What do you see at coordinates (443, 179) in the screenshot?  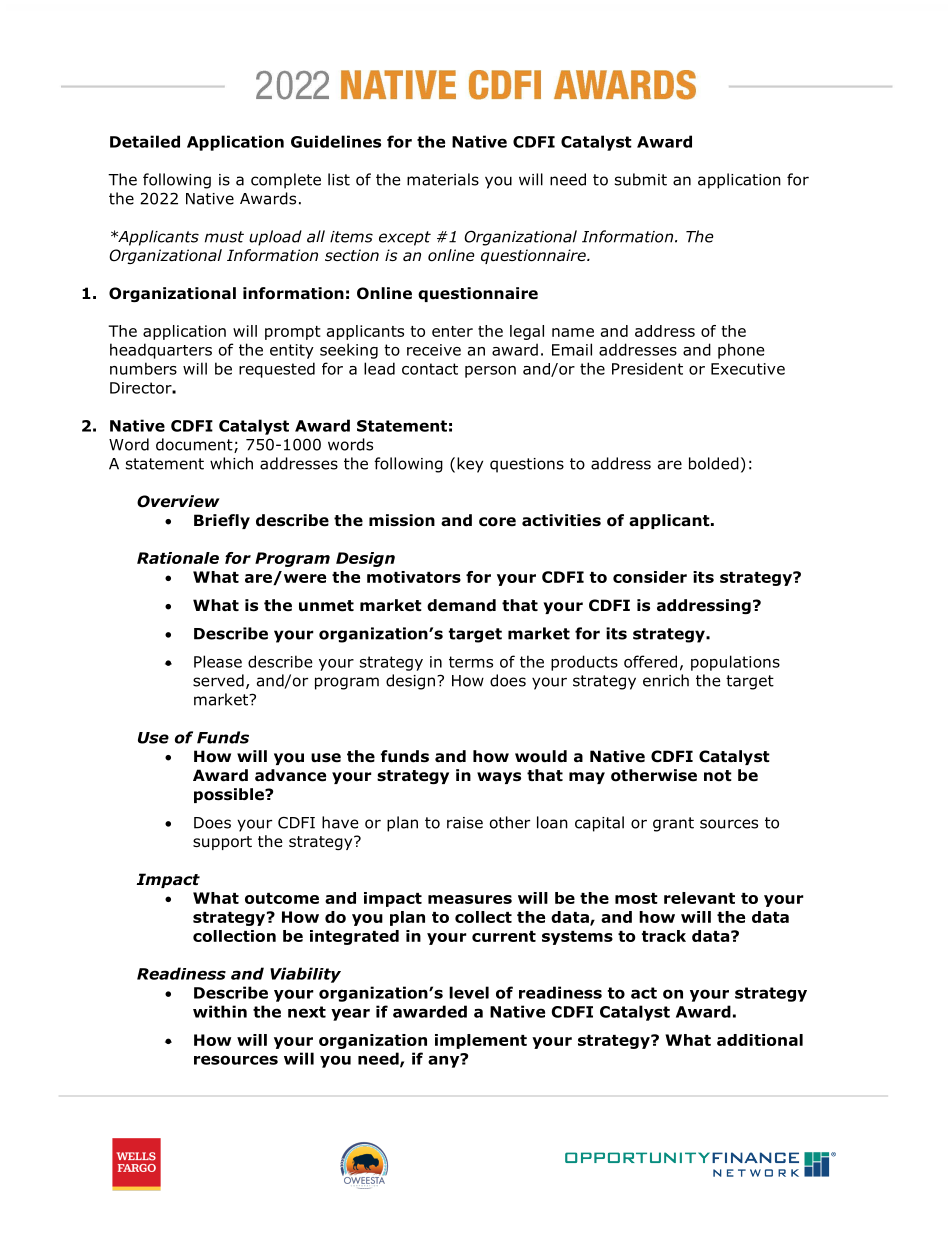 I see `materials` at bounding box center [443, 179].
